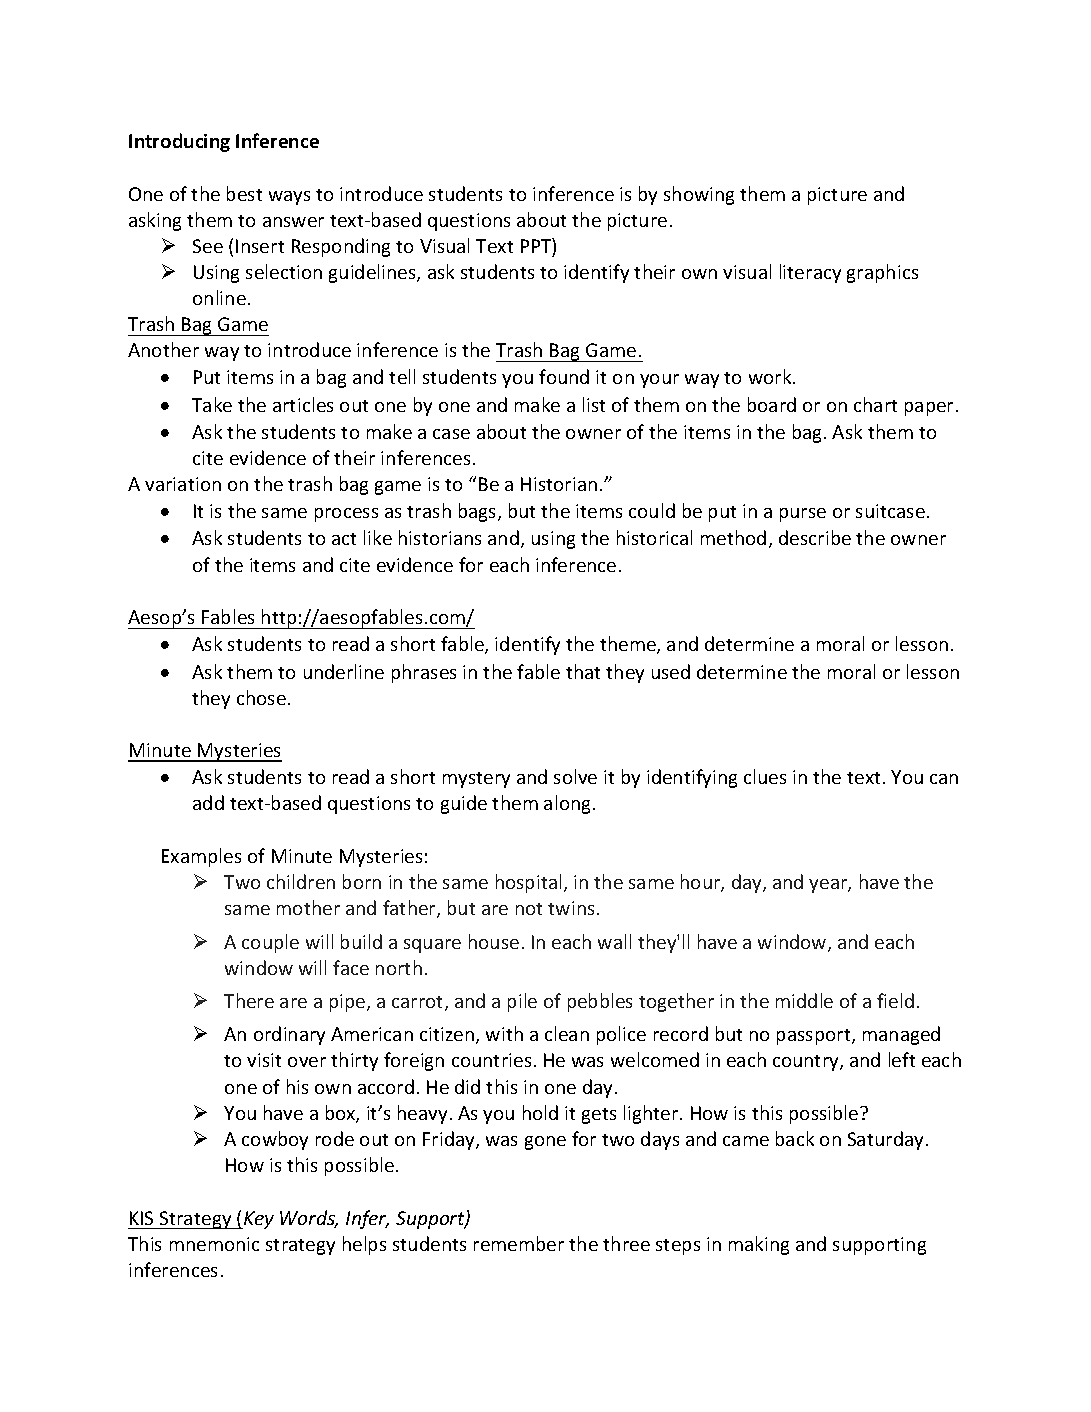 The image size is (1091, 1412). I want to click on describe, so click(815, 537).
